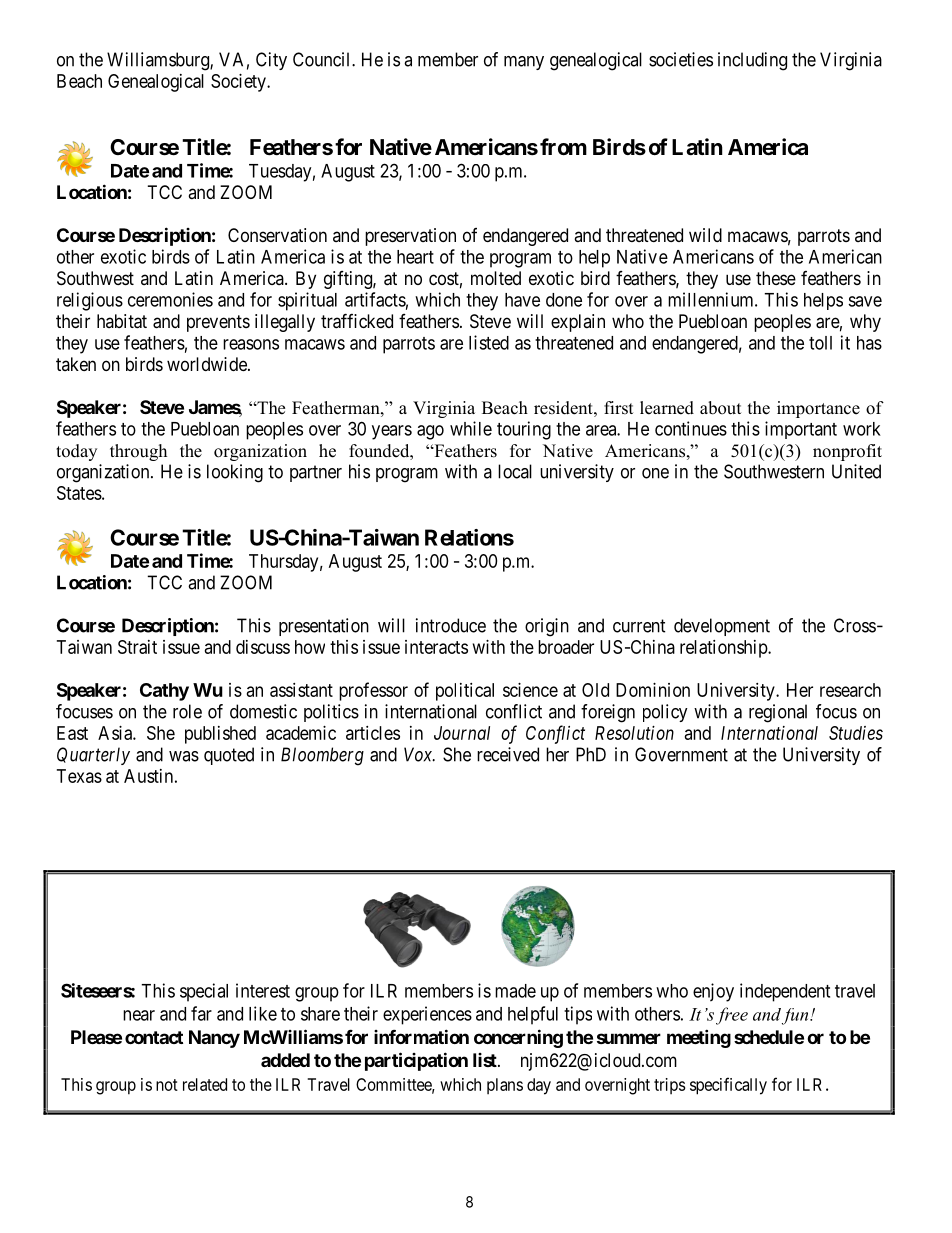 Image resolution: width=952 pixels, height=1233 pixels. Describe the element at coordinates (820, 343) in the page. I see `toll` at that location.
